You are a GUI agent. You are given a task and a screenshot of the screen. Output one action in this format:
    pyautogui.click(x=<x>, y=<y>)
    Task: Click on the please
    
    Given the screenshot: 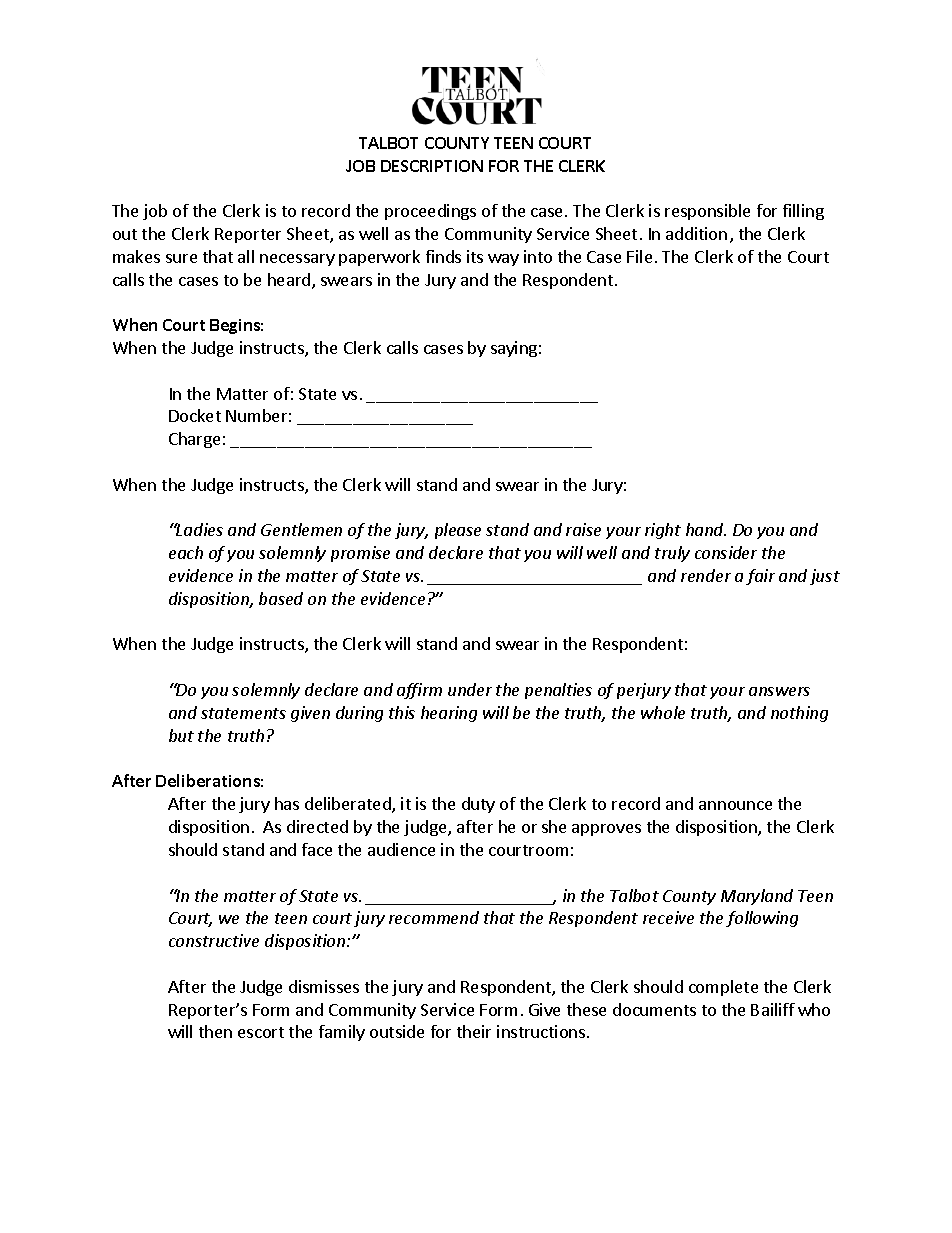 What is the action you would take?
    pyautogui.click(x=458, y=531)
